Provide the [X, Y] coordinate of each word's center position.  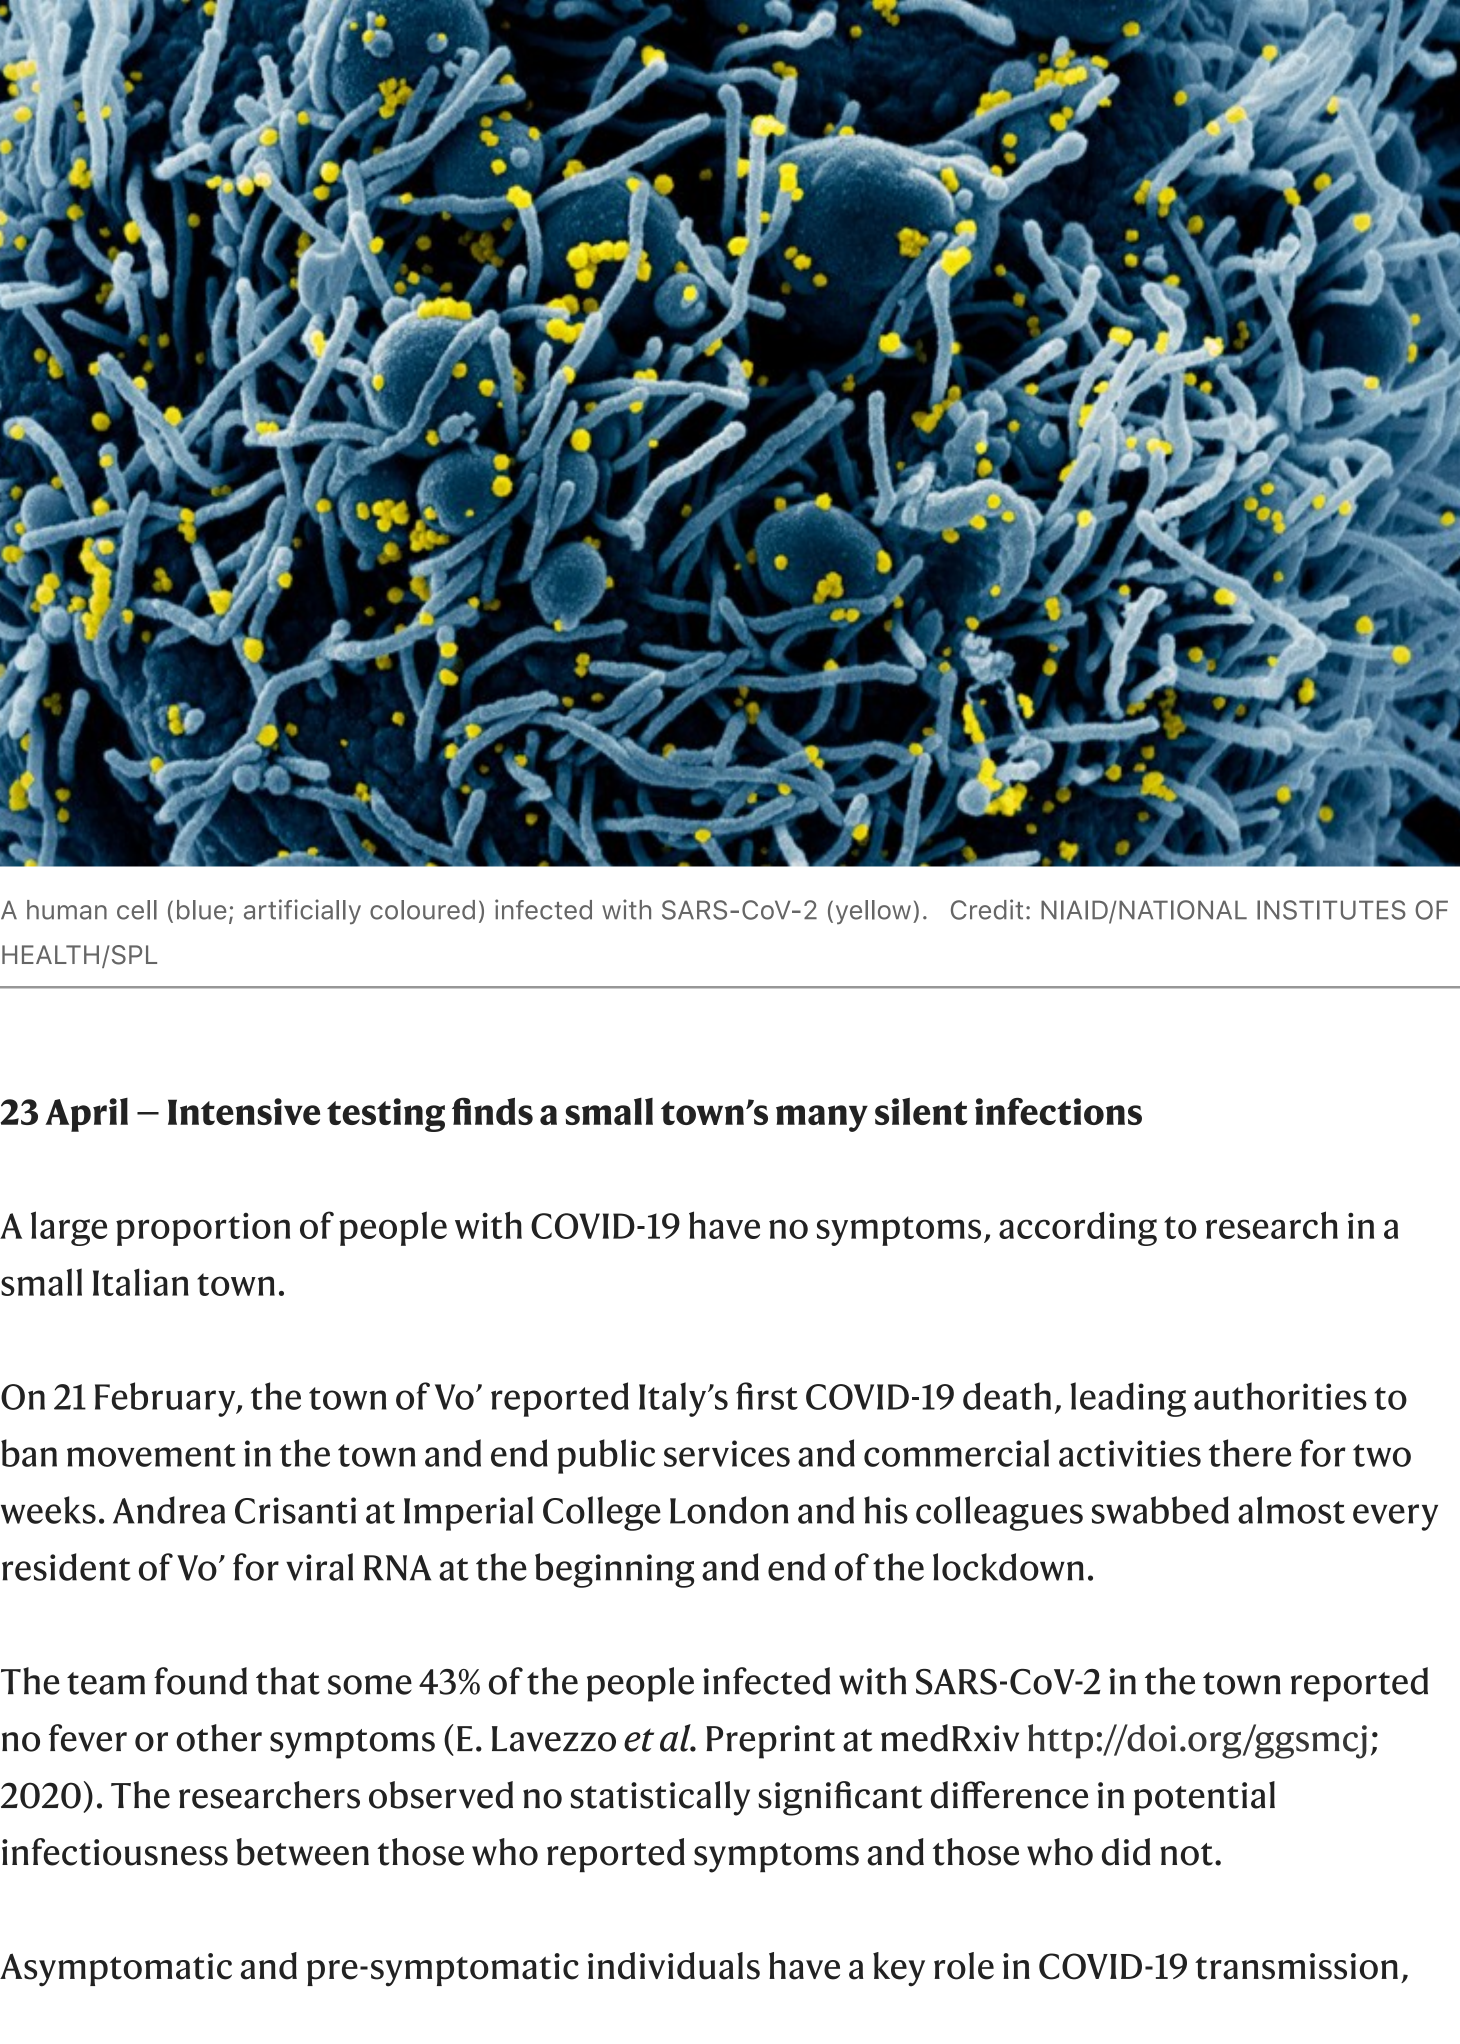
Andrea [169, 1510]
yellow [873, 912]
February [166, 1399]
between [302, 1852]
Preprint [770, 1742]
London [729, 1510]
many [822, 1118]
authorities [1280, 1396]
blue [201, 910]
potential [1204, 1798]
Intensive [244, 1111]
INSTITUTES [1331, 910]
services [727, 1453]
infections [1058, 1111]
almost [1291, 1510]
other [219, 1738]
